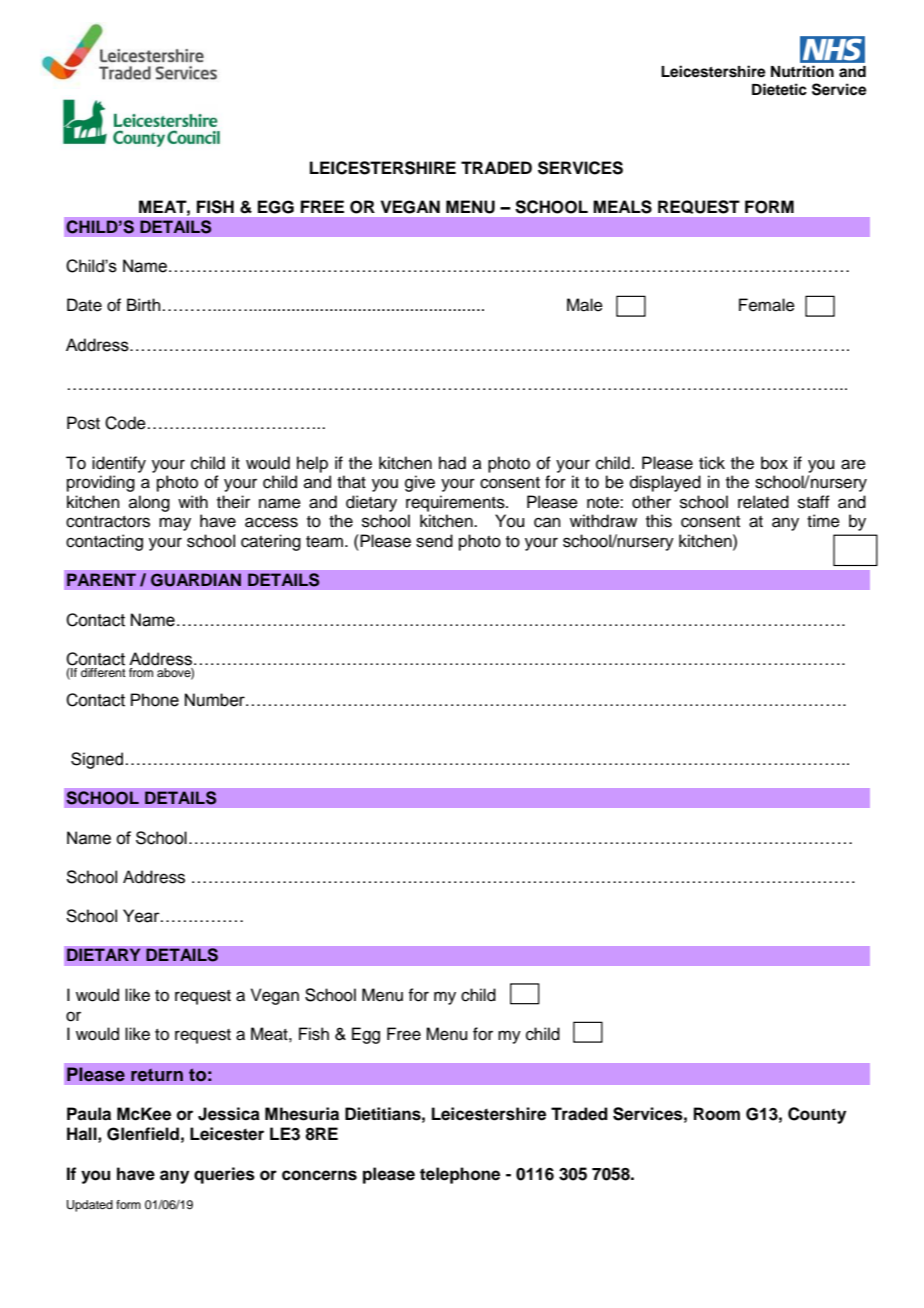 This screenshot has height=1308, width=924. I want to click on Signed, so click(97, 760).
